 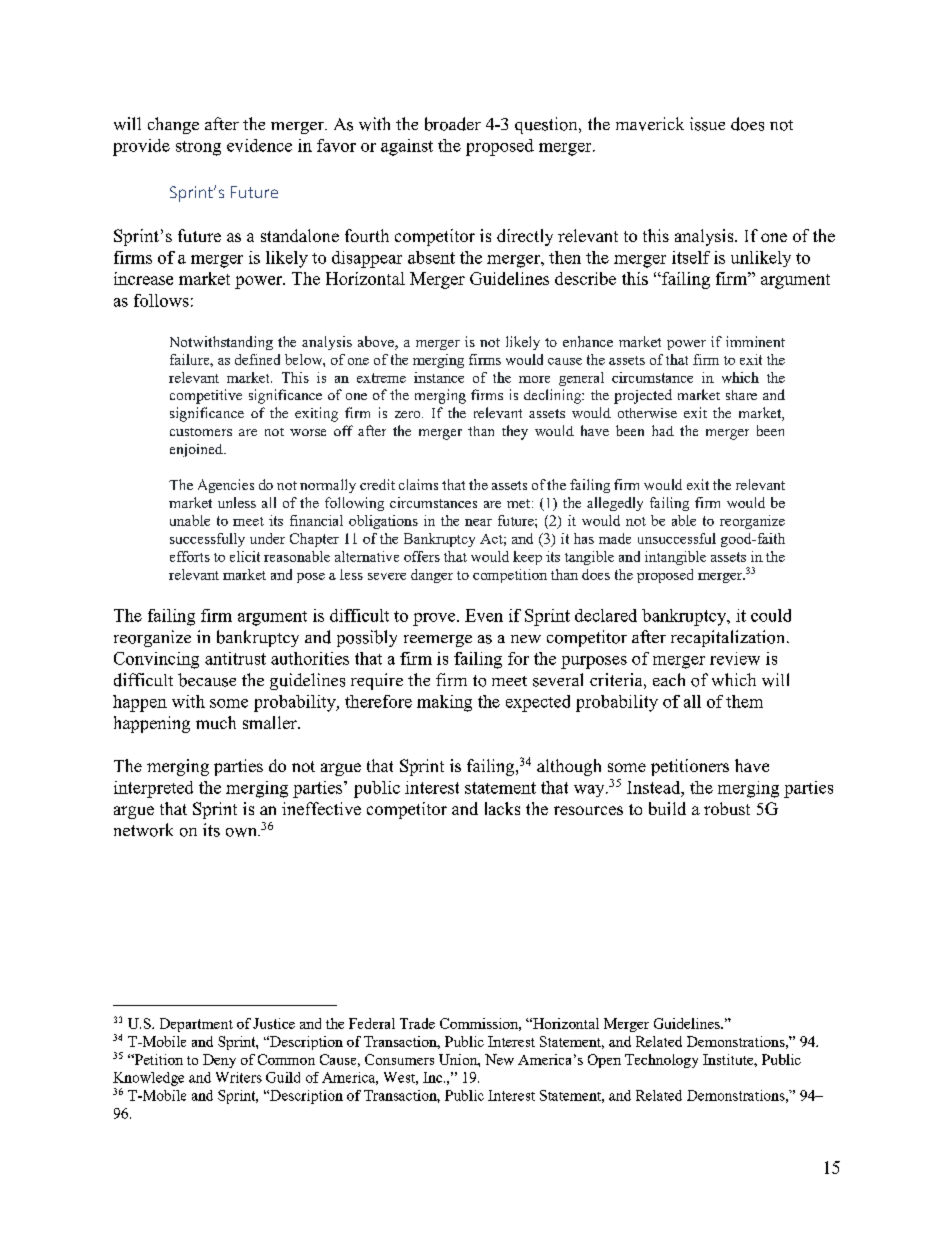 I want to click on could, so click(x=771, y=615).
